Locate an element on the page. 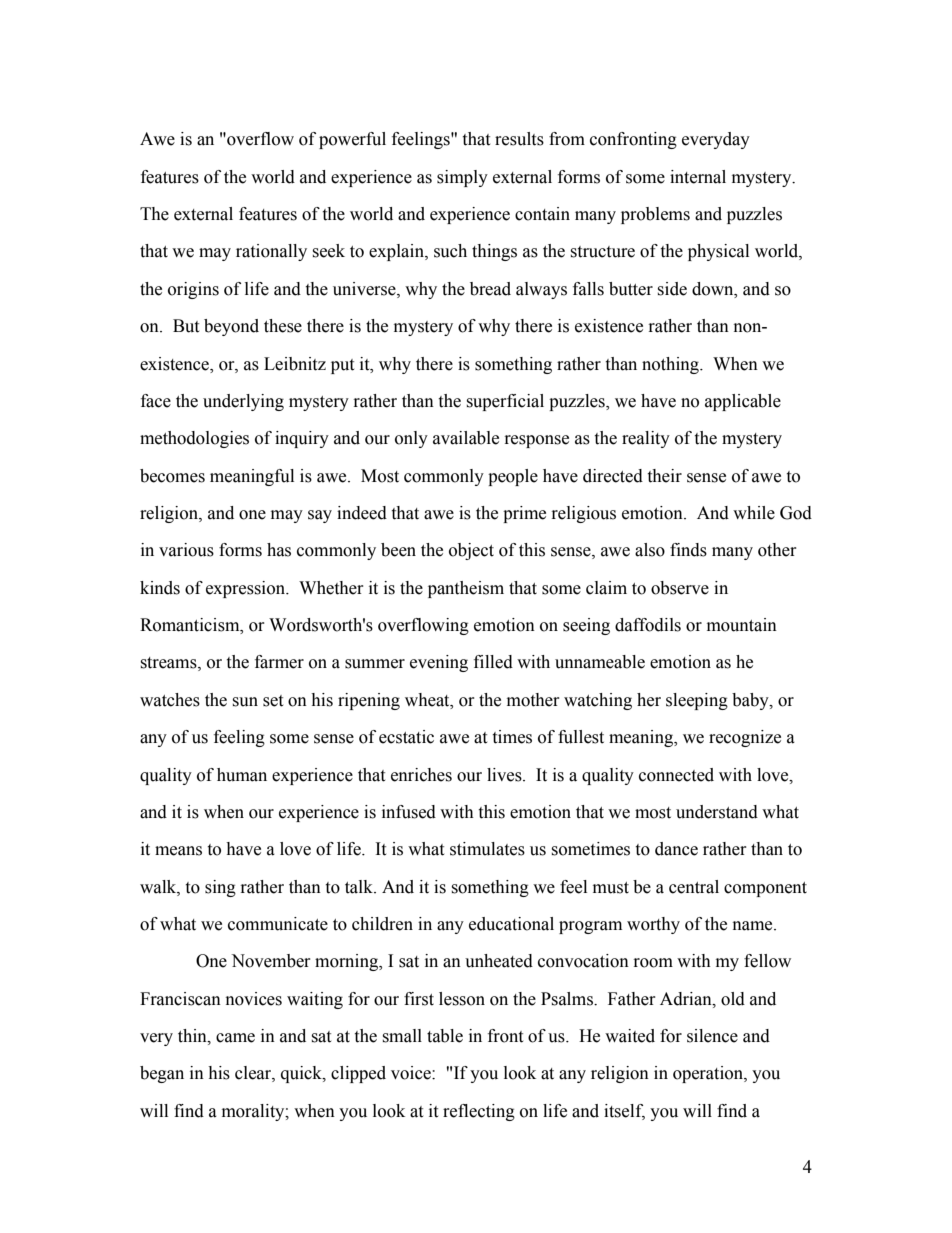 This document has height=1233, width=952. connected is located at coordinates (676, 775).
